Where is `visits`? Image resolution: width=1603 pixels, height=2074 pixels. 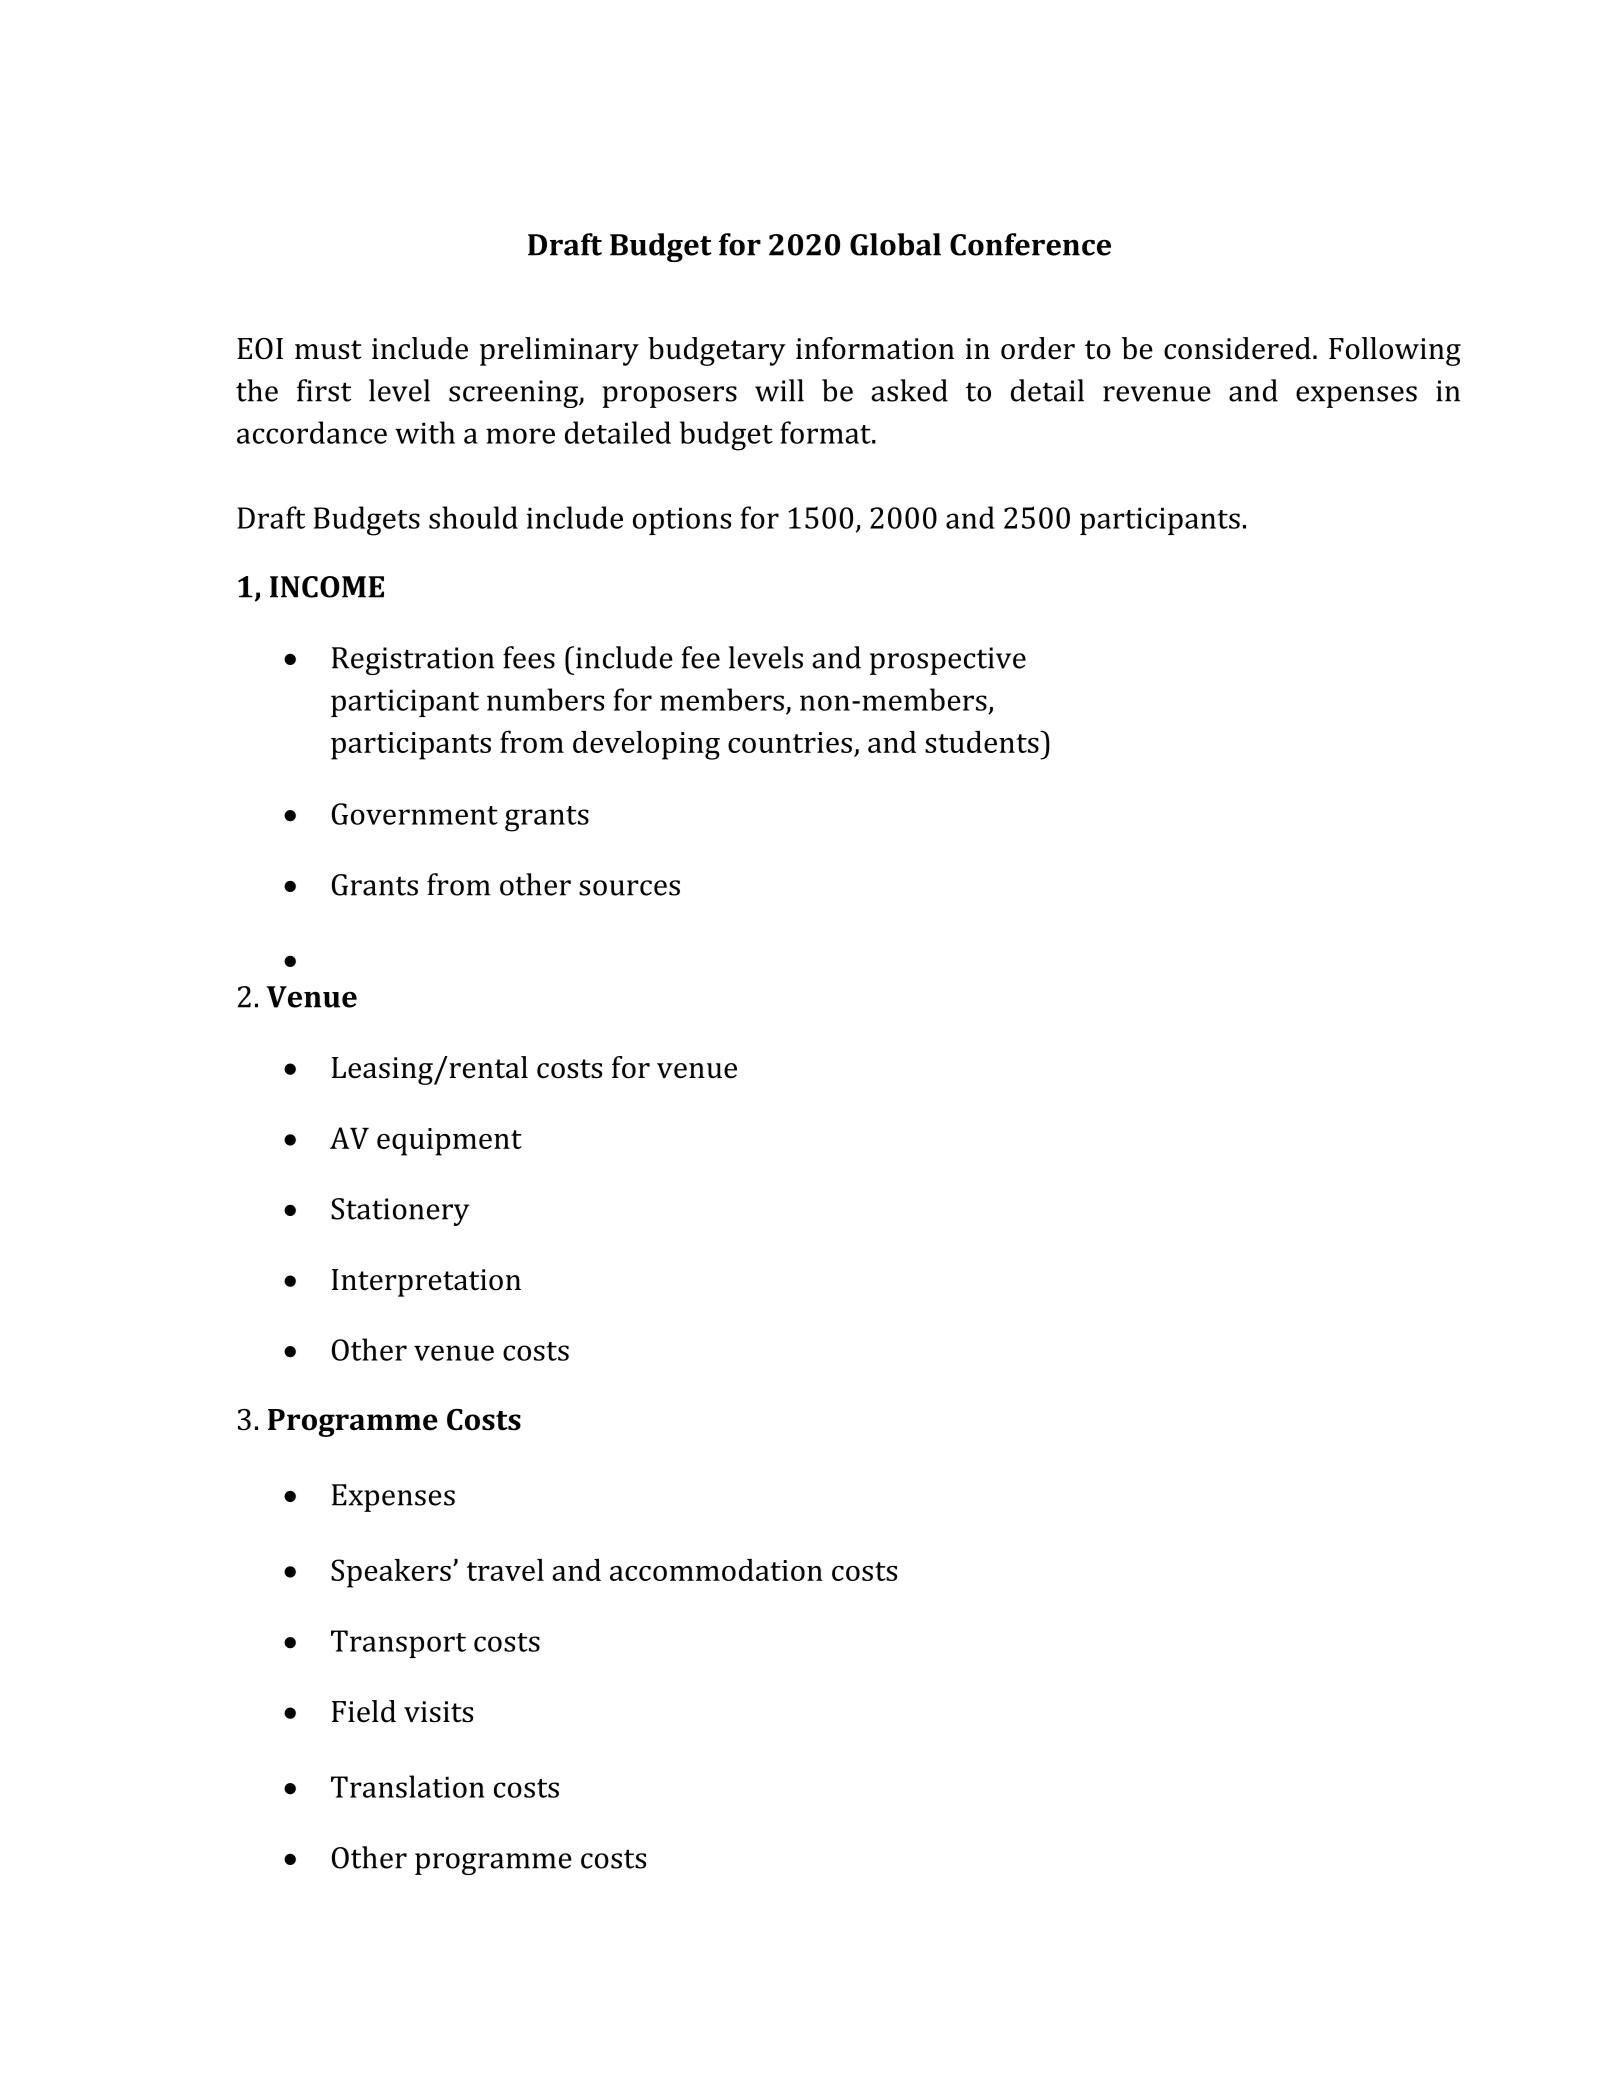
visits is located at coordinates (438, 1712).
